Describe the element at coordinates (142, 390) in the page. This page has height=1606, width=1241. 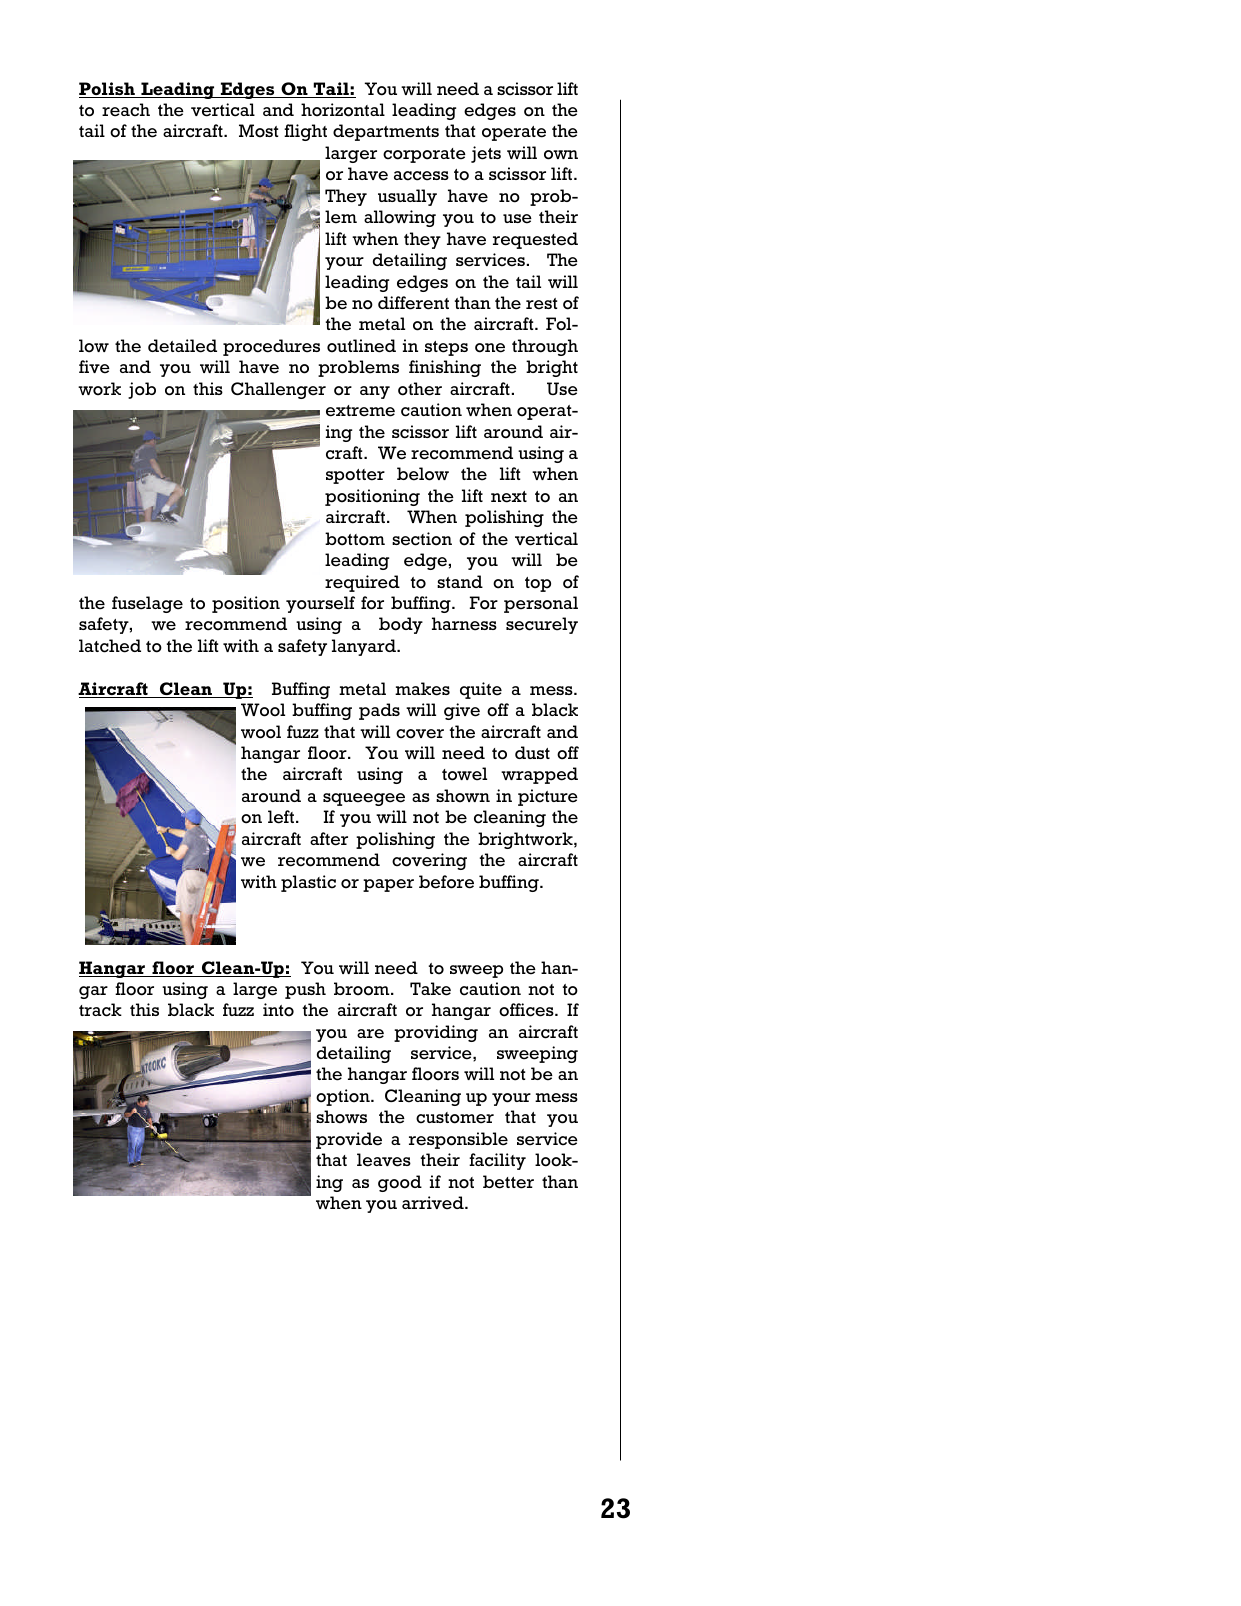
I see `job` at that location.
